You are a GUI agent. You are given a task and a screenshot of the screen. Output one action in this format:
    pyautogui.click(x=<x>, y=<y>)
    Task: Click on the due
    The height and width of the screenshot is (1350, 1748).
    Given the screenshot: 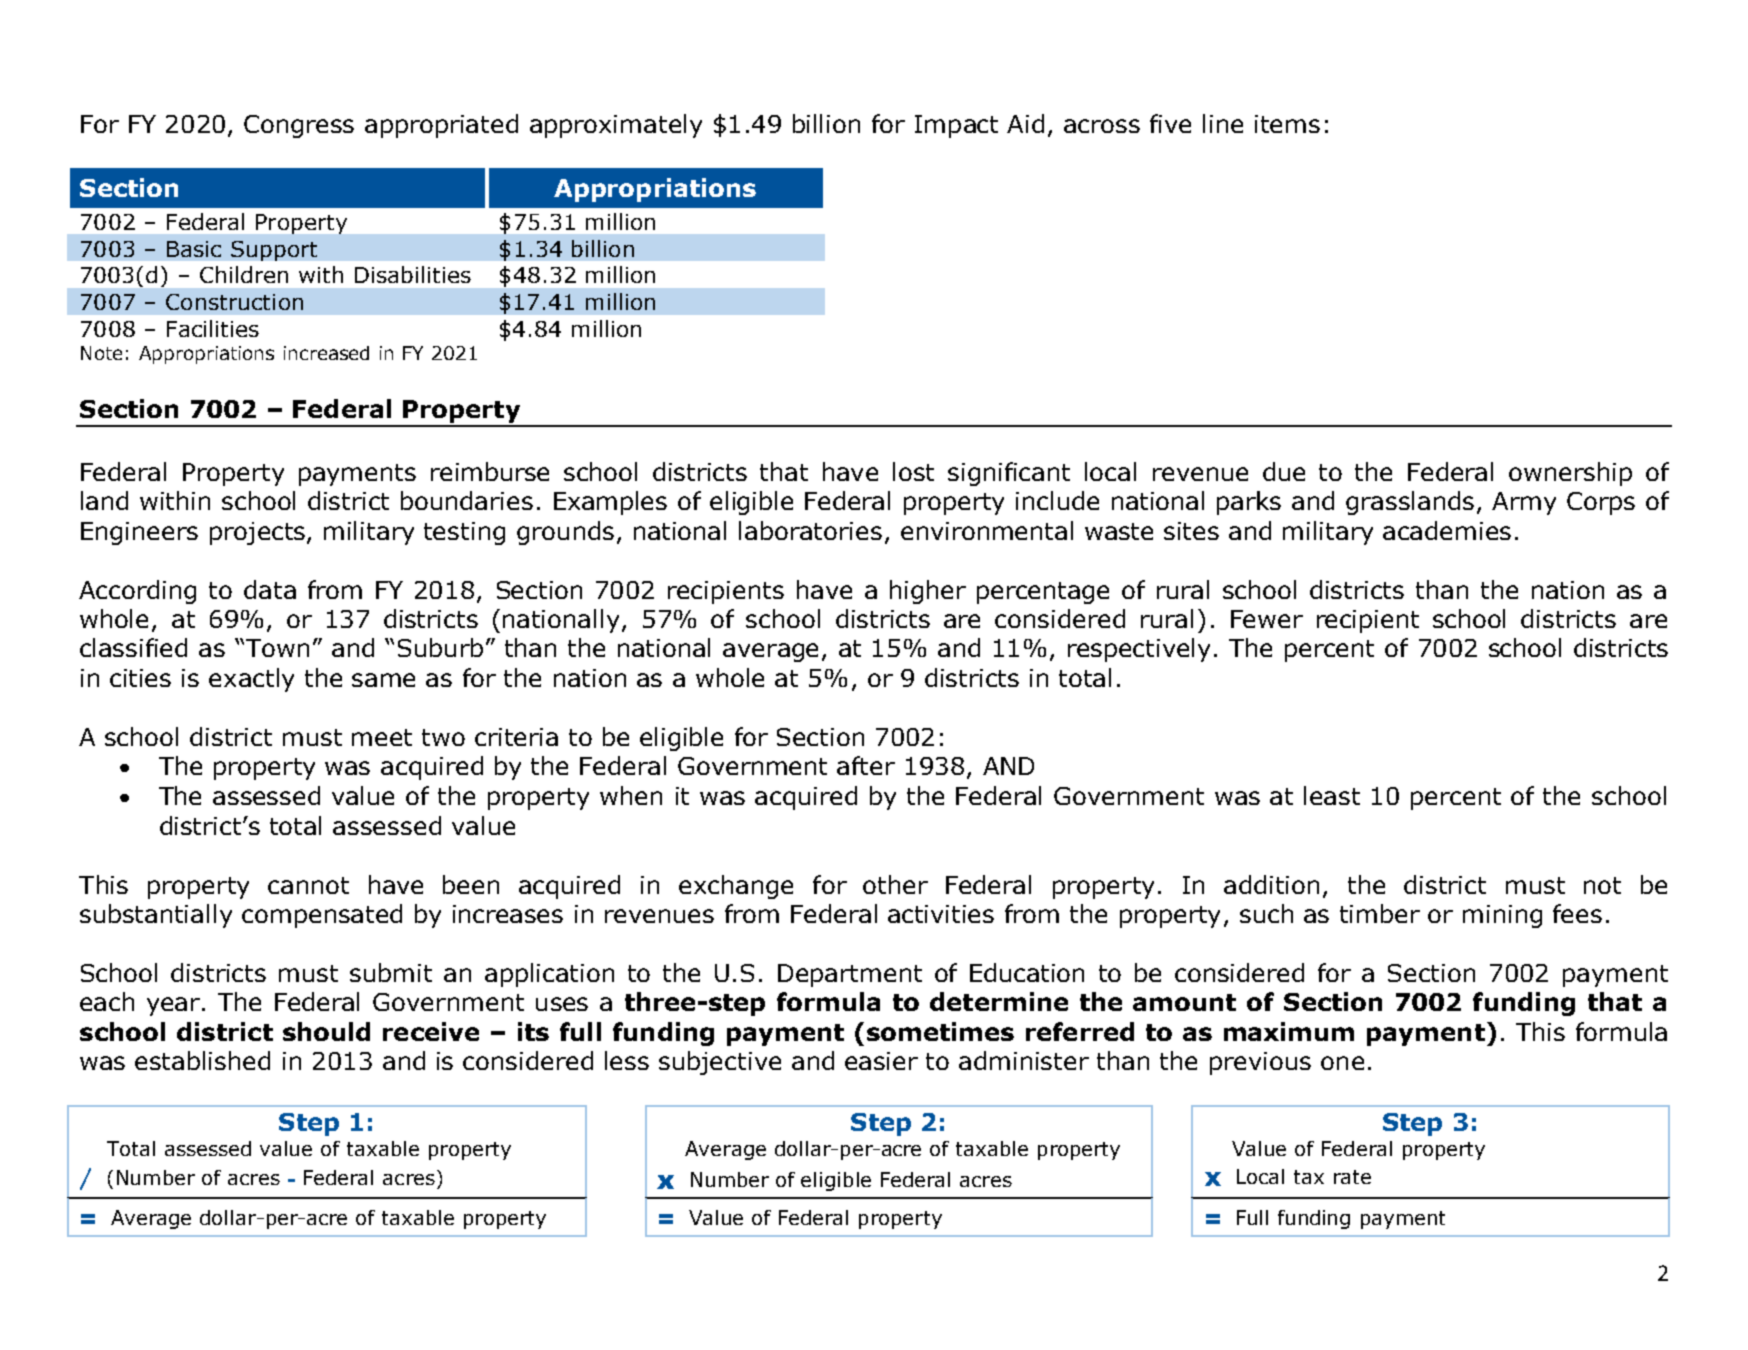 What is the action you would take?
    pyautogui.click(x=1284, y=471)
